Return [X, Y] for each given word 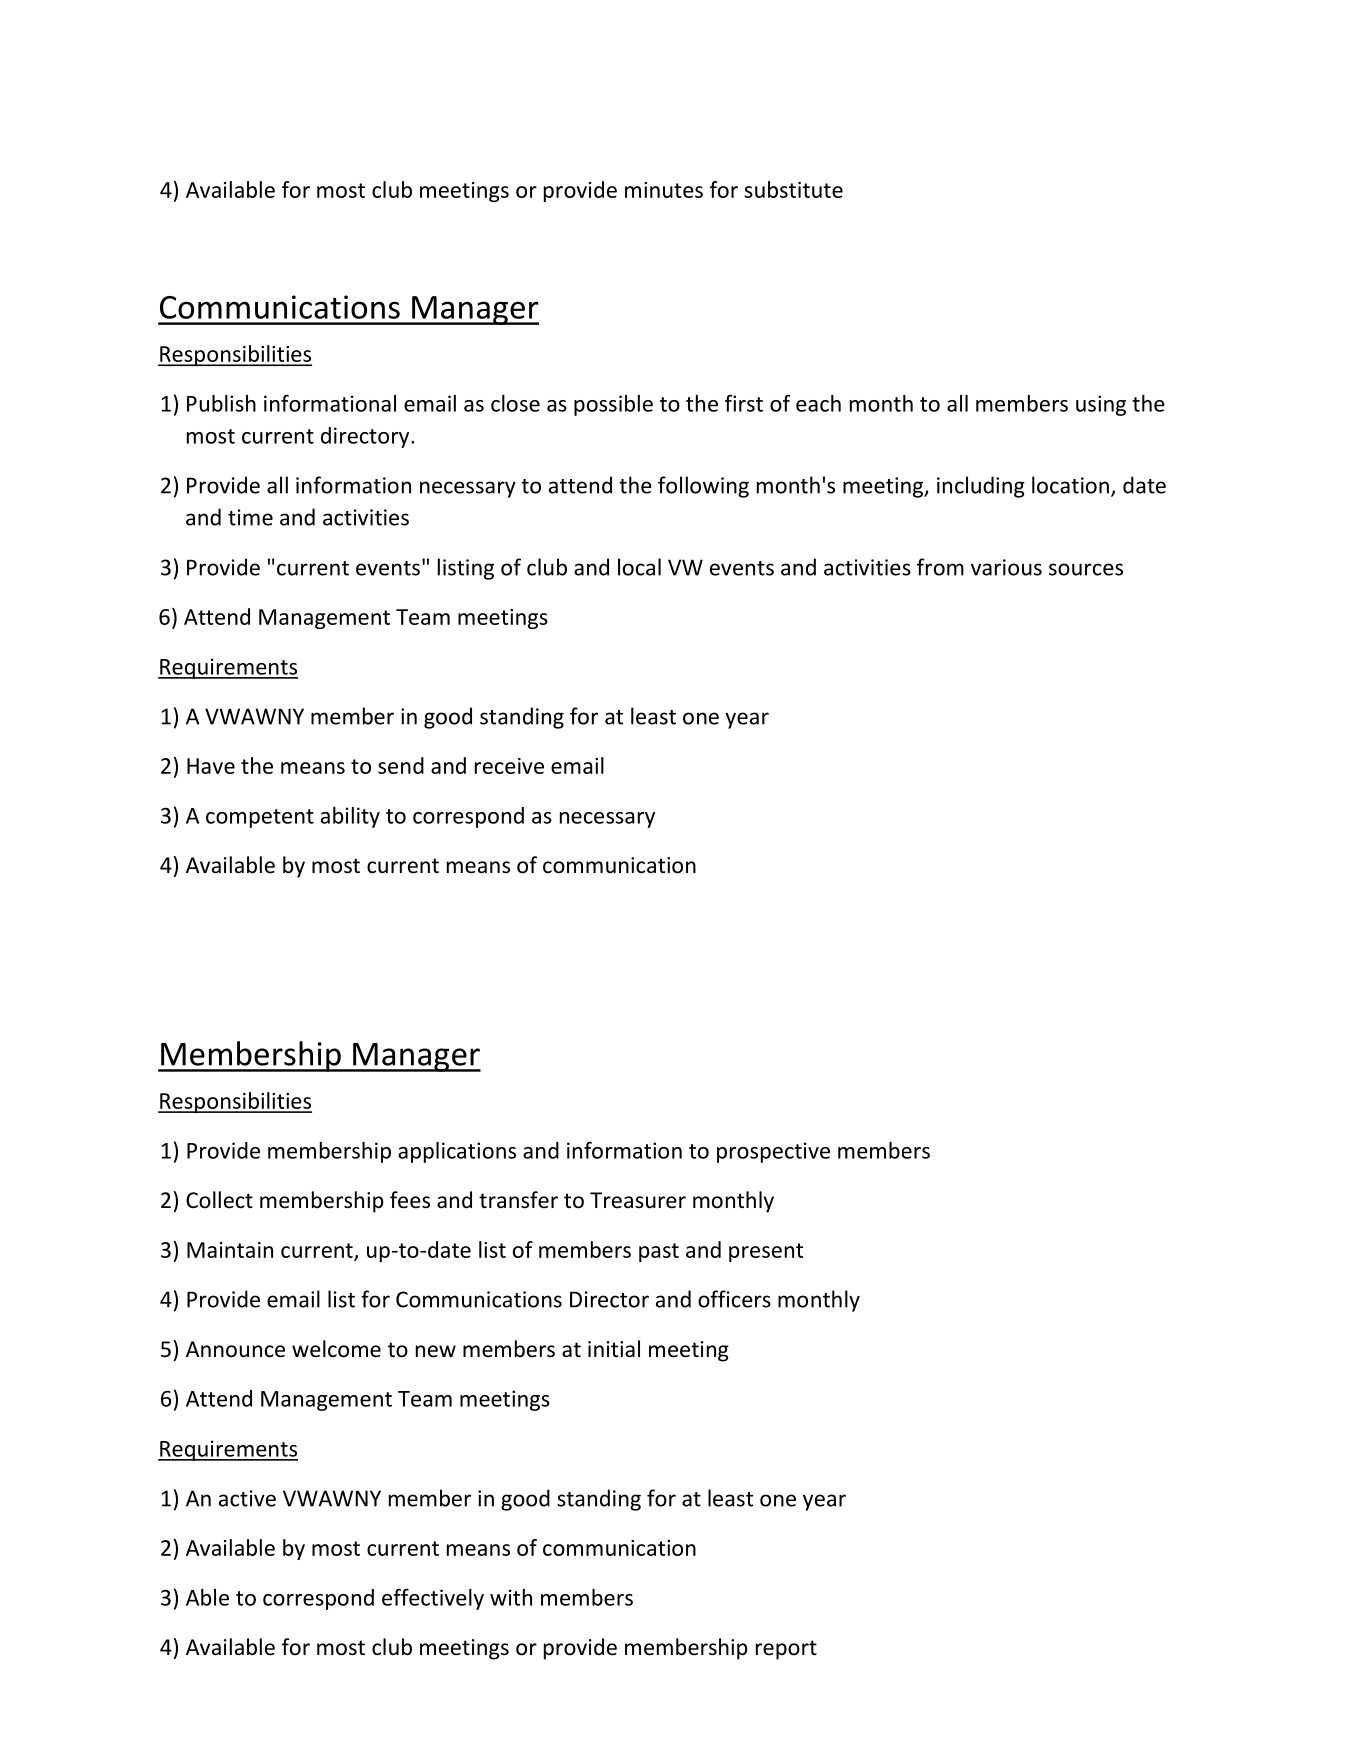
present [766, 1252]
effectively [433, 1599]
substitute [793, 189]
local [639, 567]
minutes [664, 190]
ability [350, 817]
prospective [773, 1152]
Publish [221, 403]
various [1006, 567]
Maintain [230, 1250]
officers [734, 1299]
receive [509, 766]
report [786, 1650]
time [250, 517]
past [659, 1252]
